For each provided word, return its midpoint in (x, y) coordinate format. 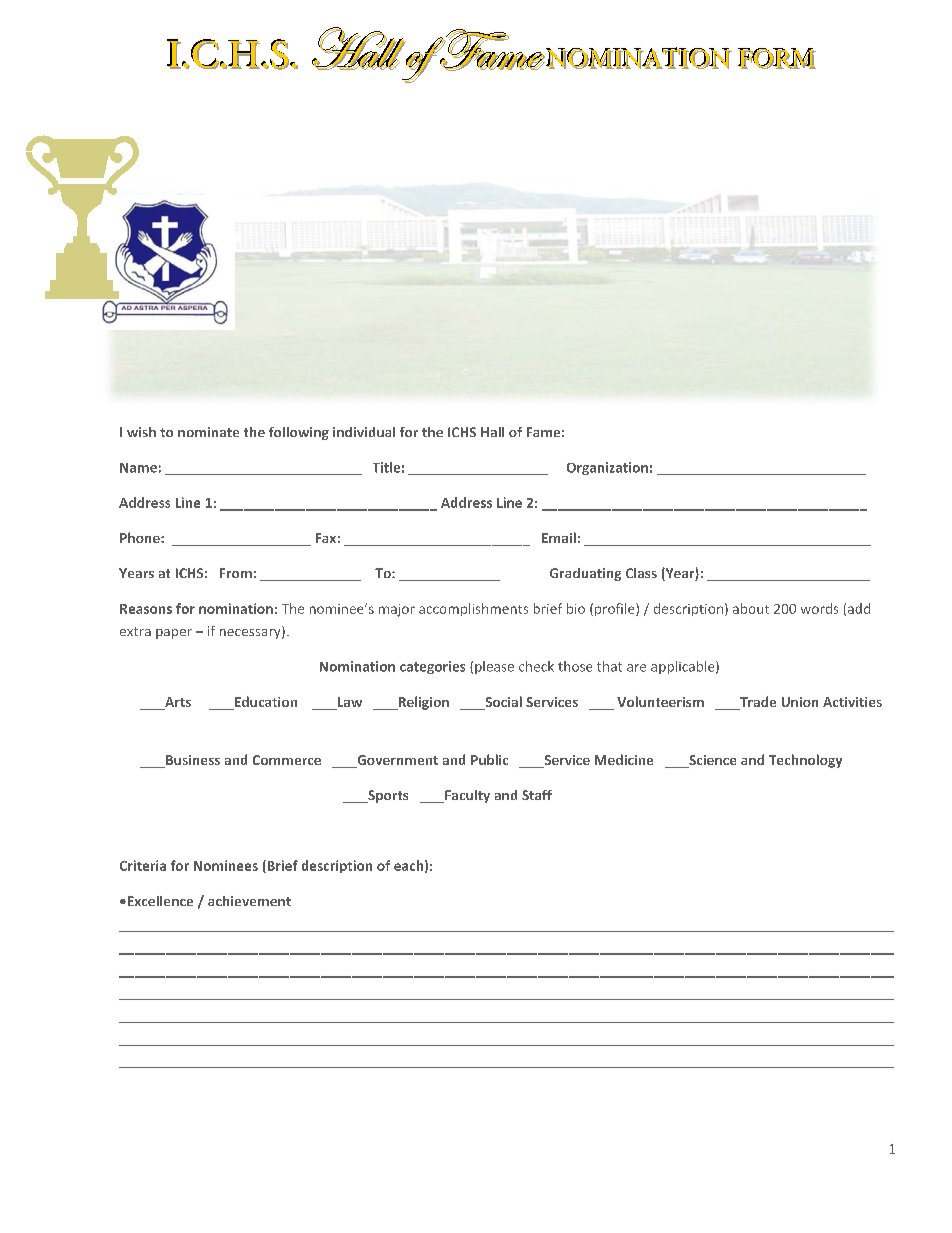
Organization (607, 468)
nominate (208, 432)
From (236, 573)
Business (192, 761)
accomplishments (473, 609)
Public (489, 759)
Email (559, 537)
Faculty (466, 796)
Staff (537, 795)
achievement (249, 901)
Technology (805, 761)
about (751, 608)
